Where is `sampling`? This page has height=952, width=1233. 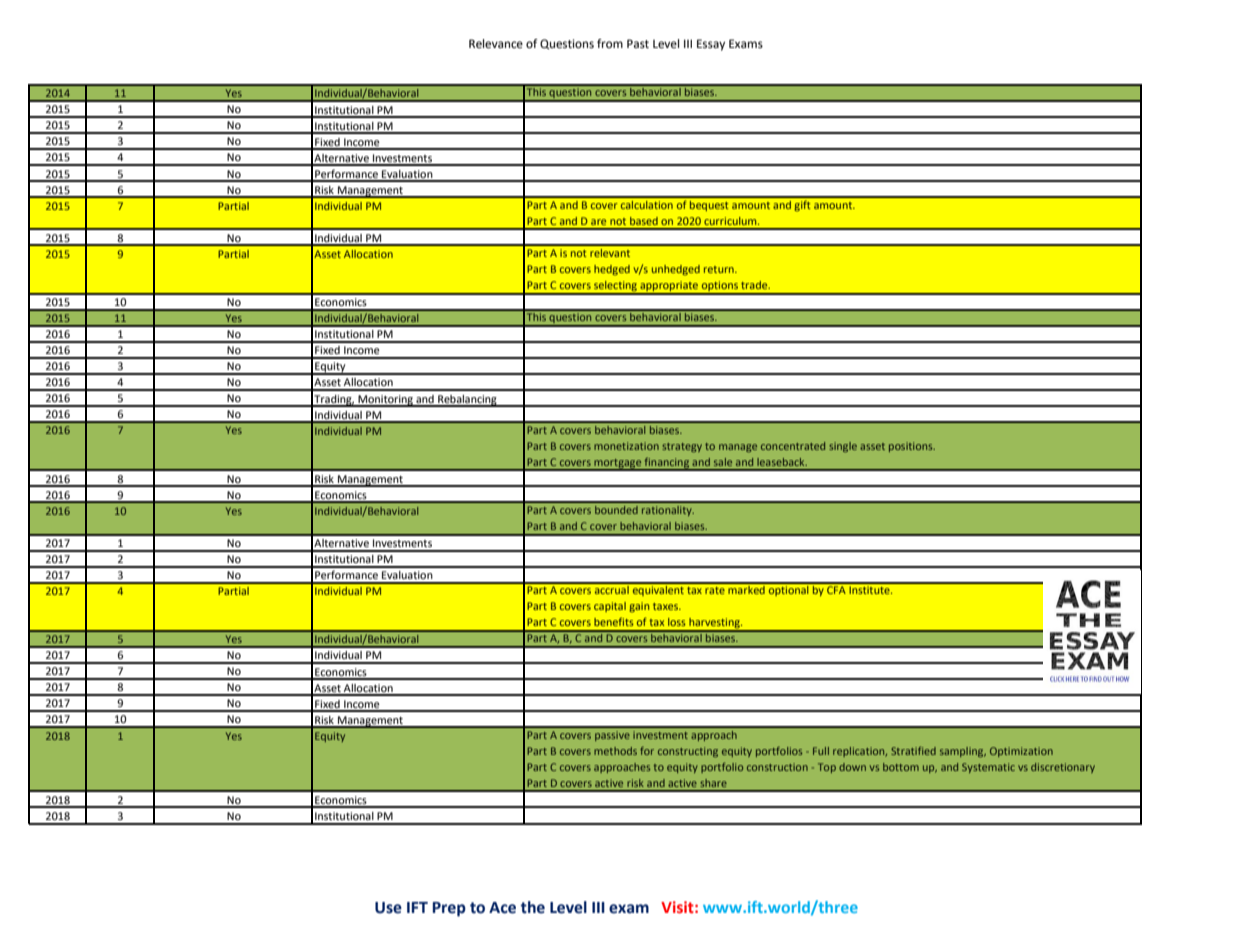
sampling is located at coordinates (963, 752).
